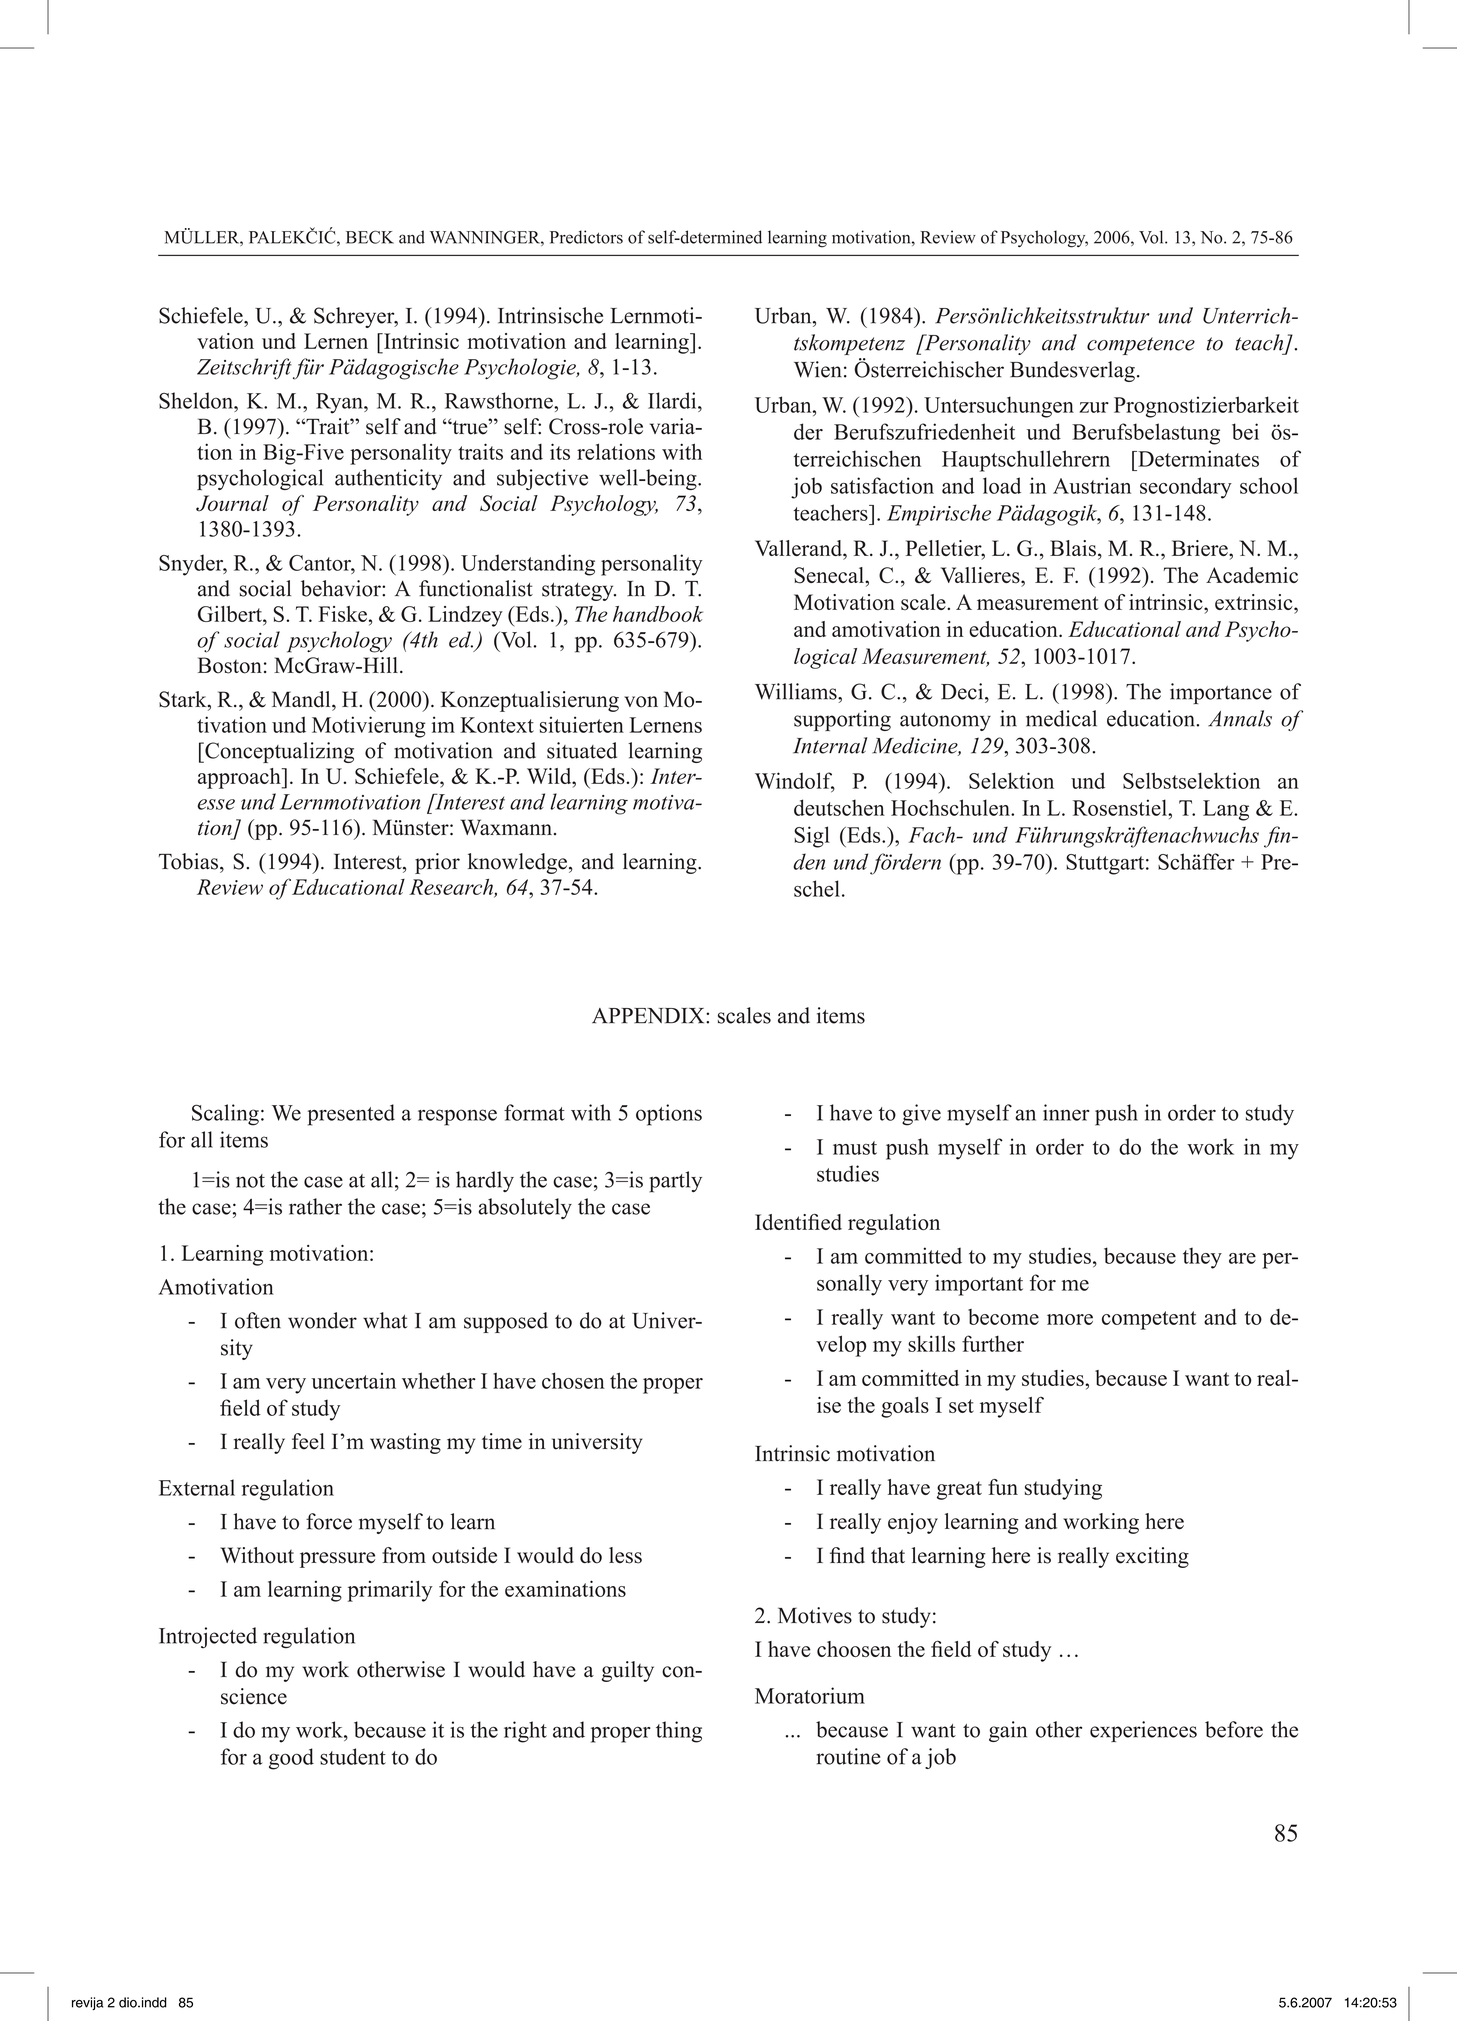  What do you see at coordinates (818, 369) in the page?
I see `Wien` at bounding box center [818, 369].
